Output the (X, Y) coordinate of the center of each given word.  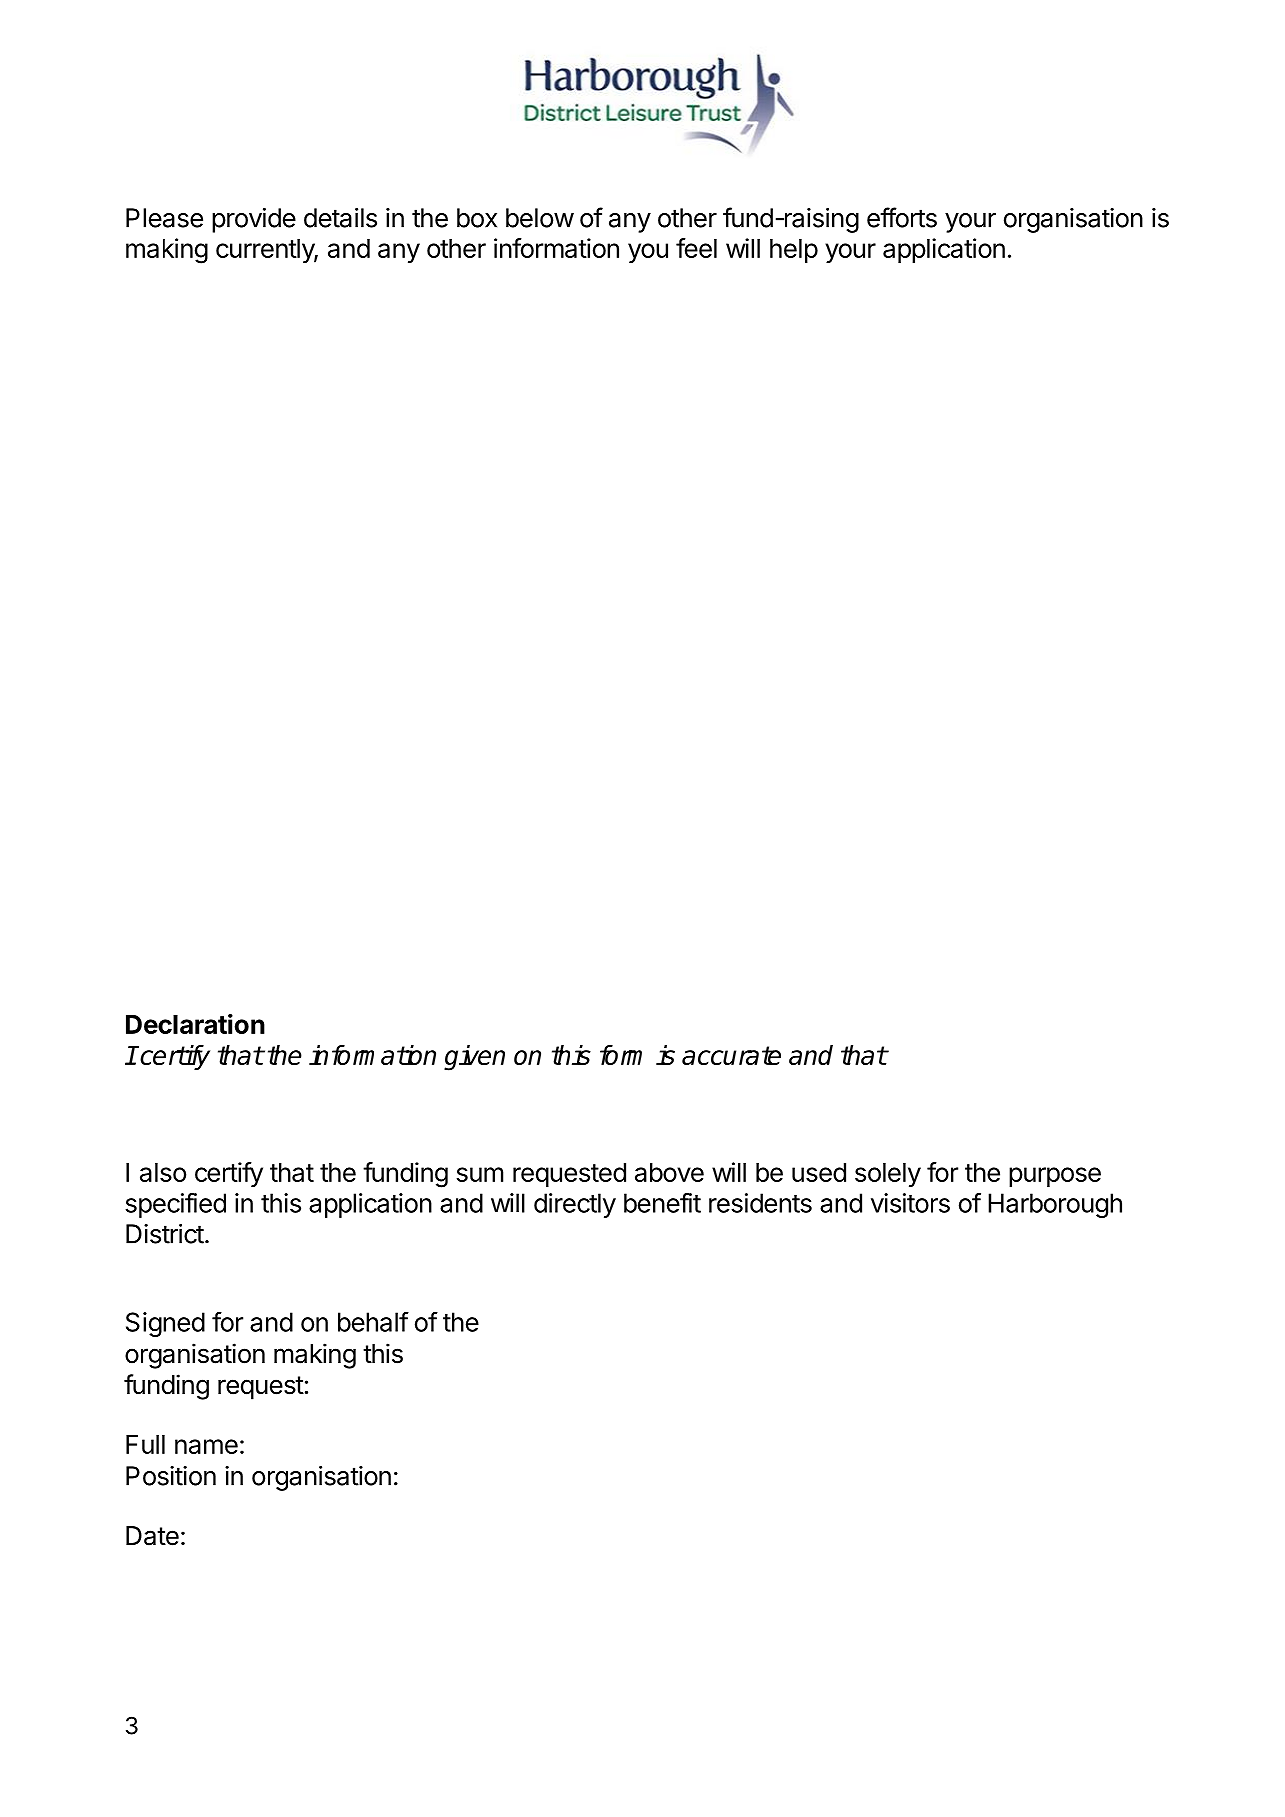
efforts (902, 217)
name (206, 1446)
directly (575, 1205)
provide (254, 220)
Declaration (195, 1024)
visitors (910, 1203)
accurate (731, 1055)
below (540, 218)
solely (888, 1175)
